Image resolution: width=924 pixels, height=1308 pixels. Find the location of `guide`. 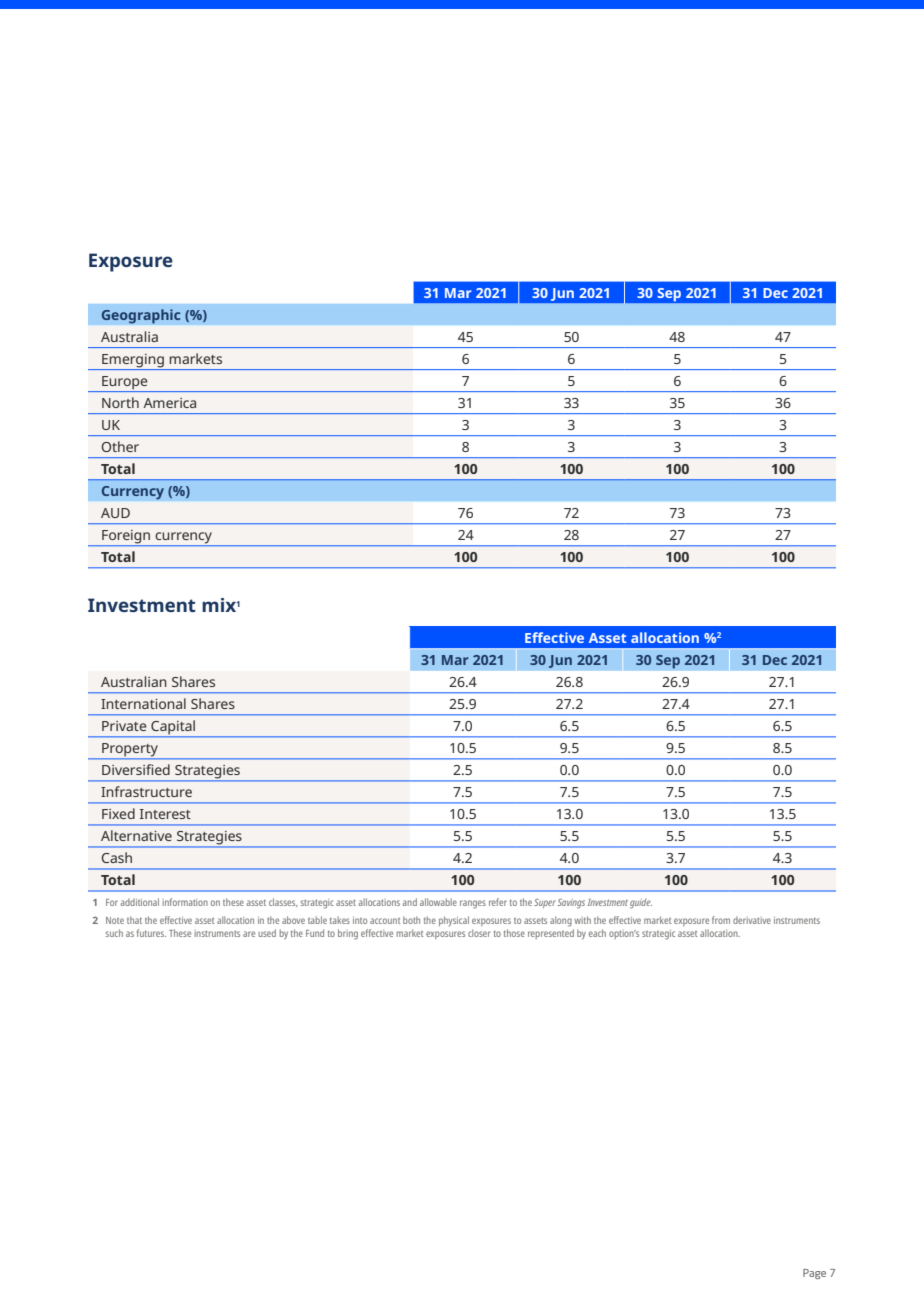

guide is located at coordinates (641, 904).
